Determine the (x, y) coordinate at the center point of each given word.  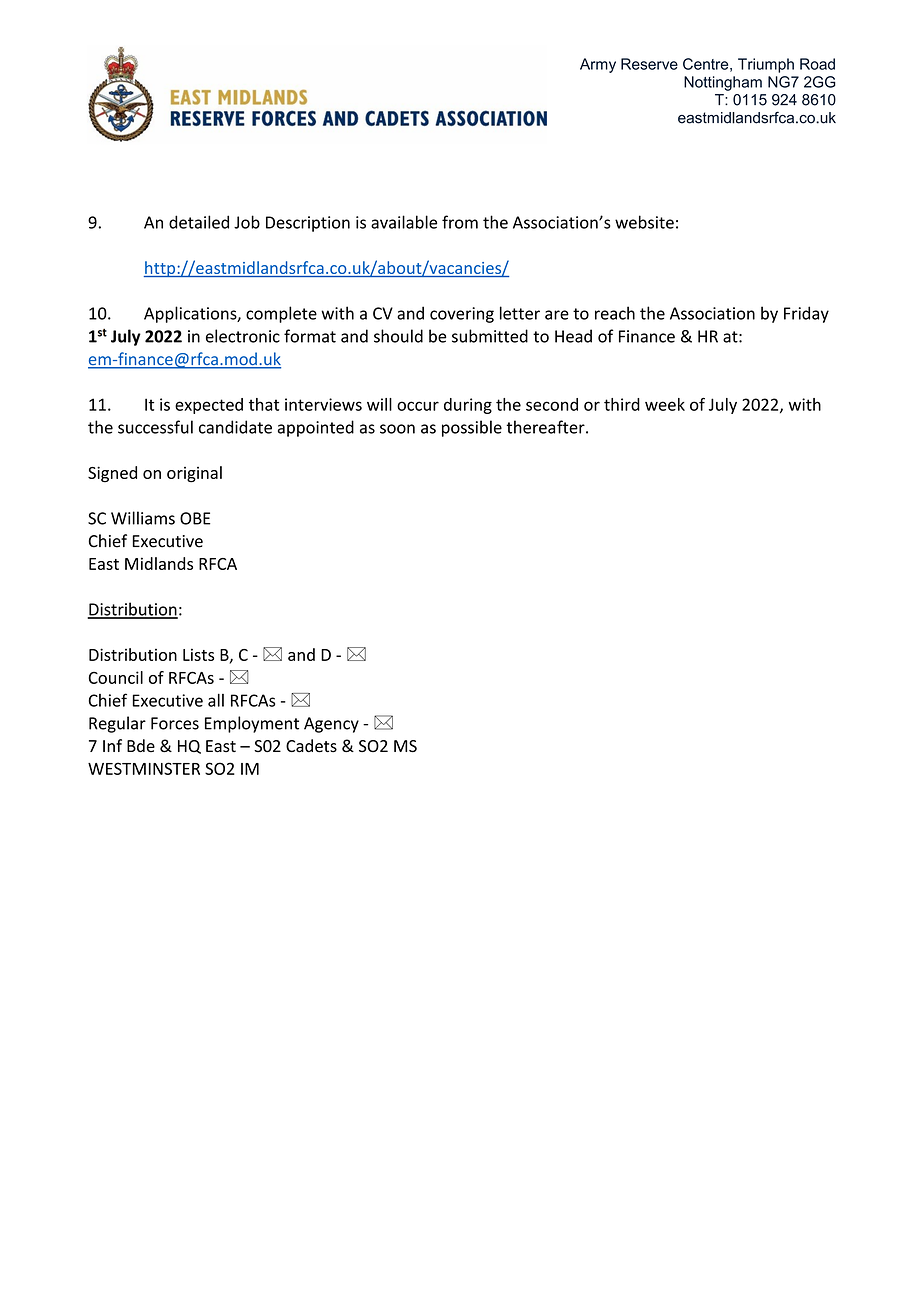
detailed (199, 222)
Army (598, 65)
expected (209, 406)
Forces (175, 723)
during (468, 406)
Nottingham (723, 83)
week (665, 404)
